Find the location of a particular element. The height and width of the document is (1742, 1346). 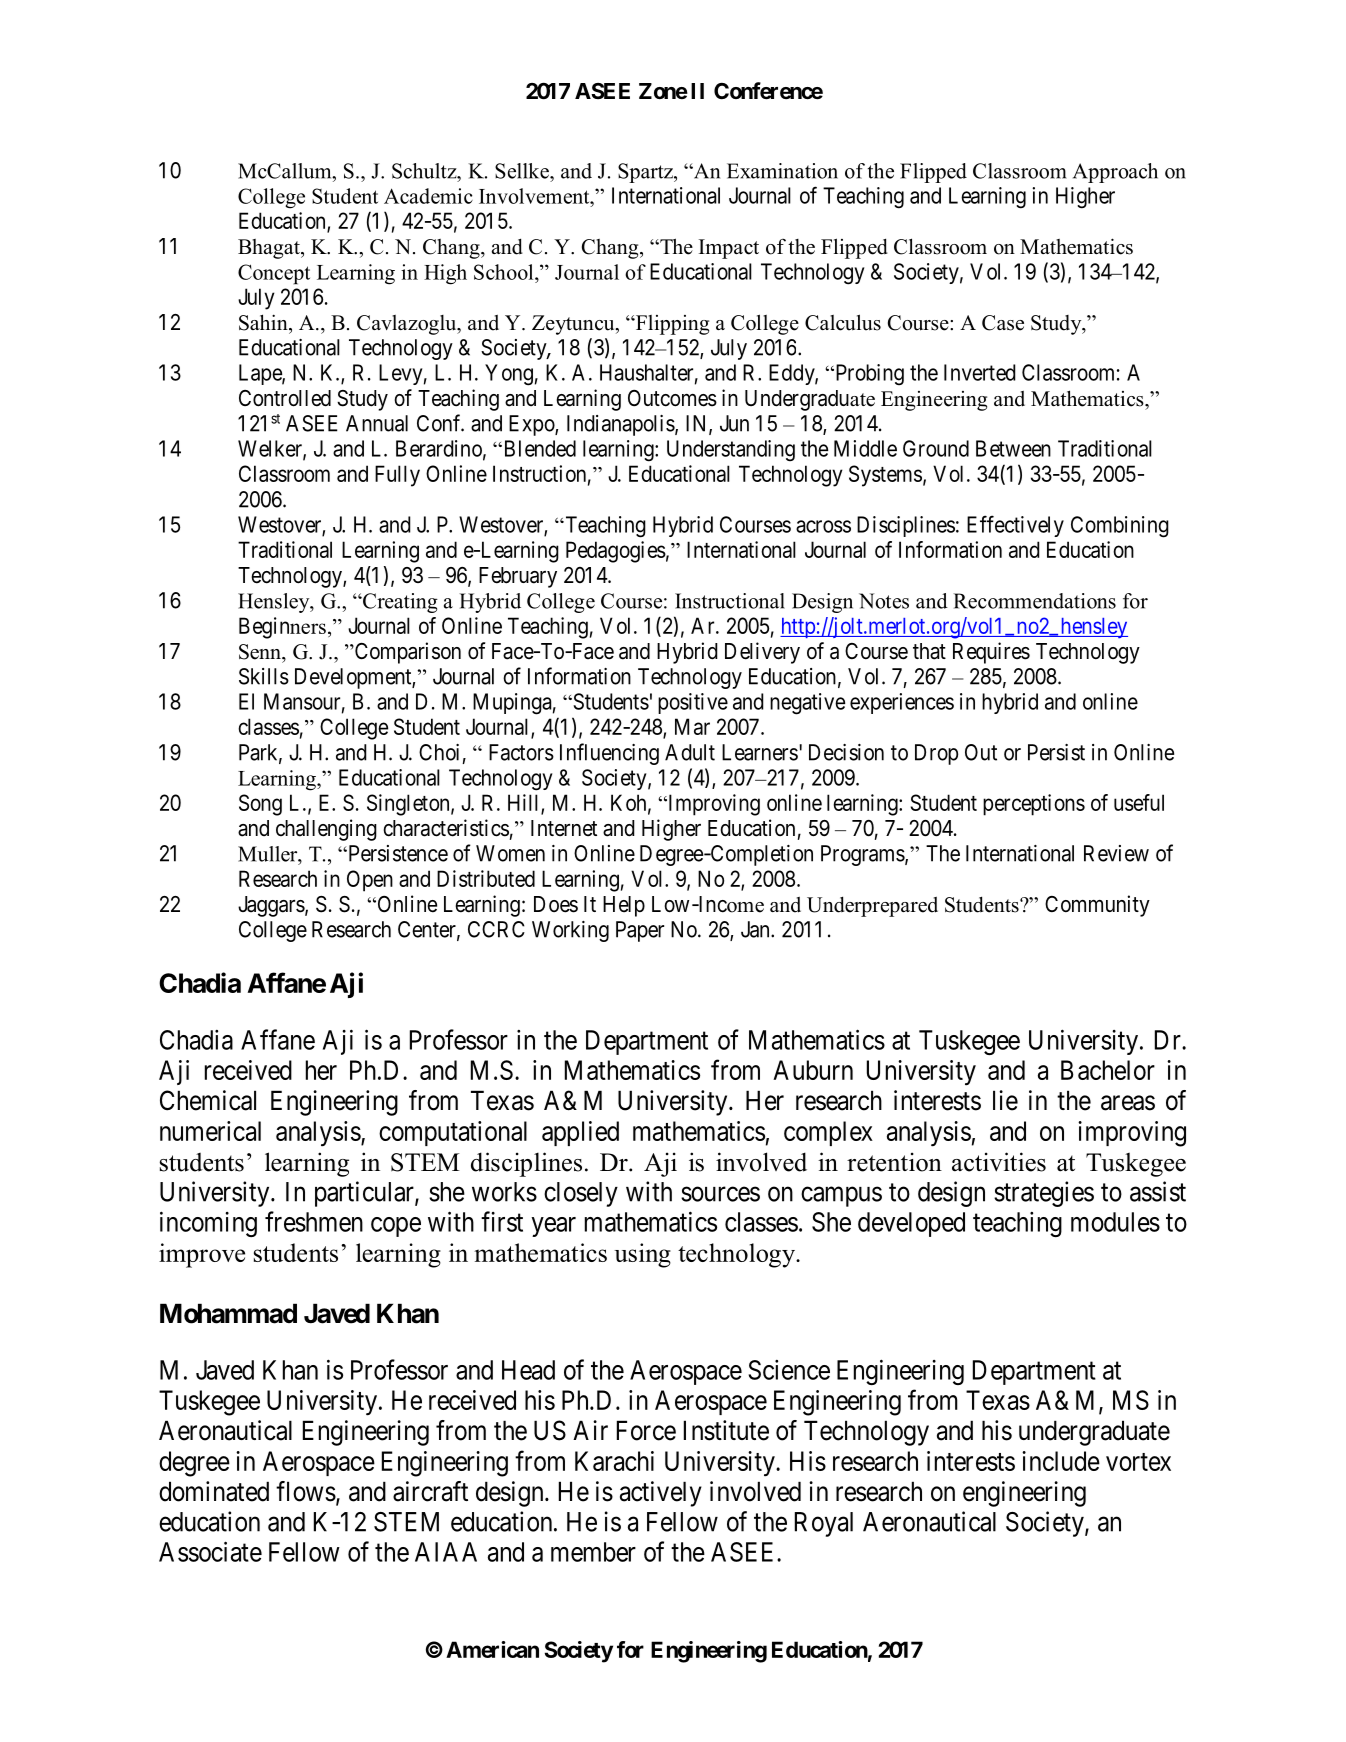

positive is located at coordinates (693, 703).
